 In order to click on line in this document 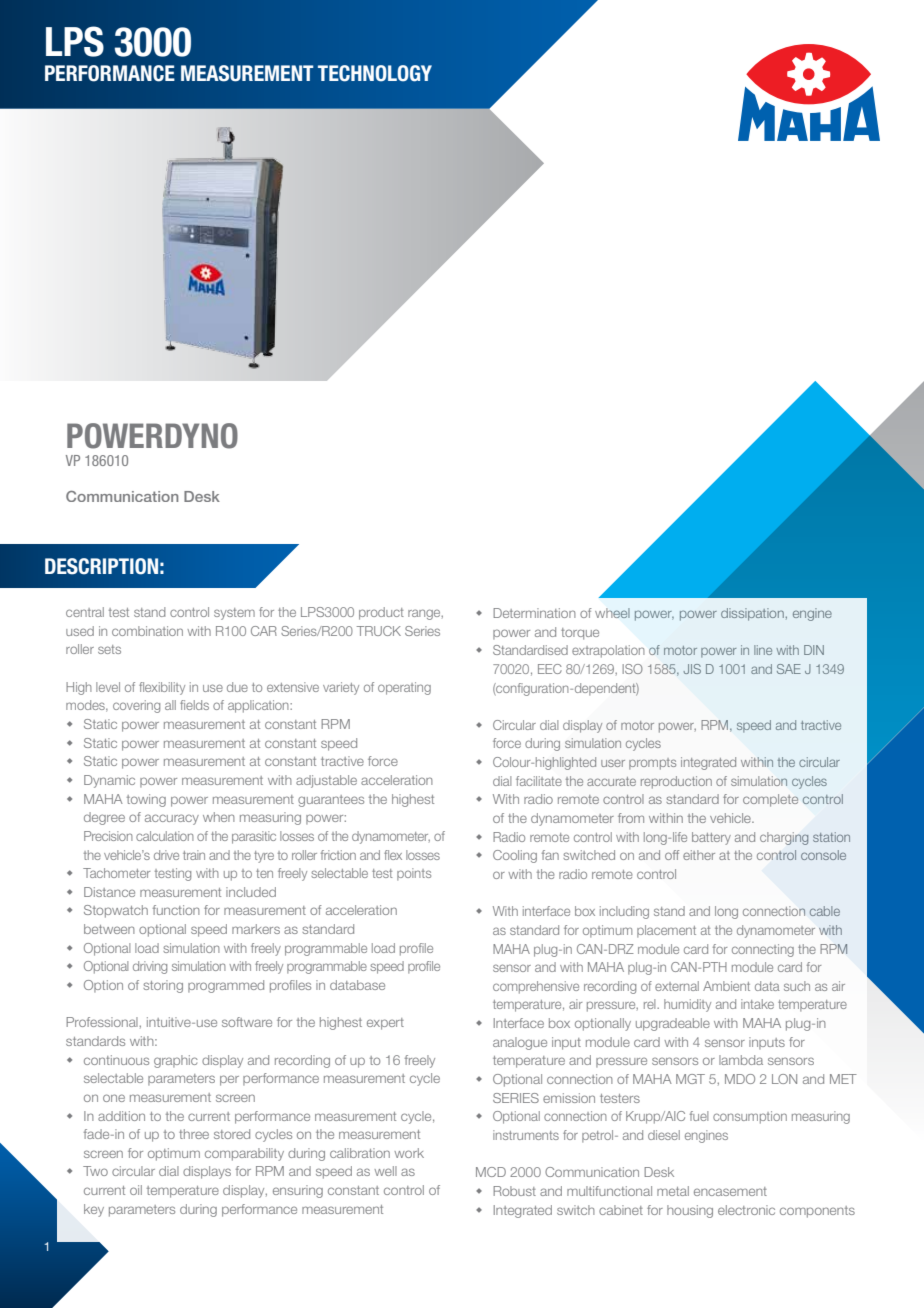, I will do `click(763, 650)`.
